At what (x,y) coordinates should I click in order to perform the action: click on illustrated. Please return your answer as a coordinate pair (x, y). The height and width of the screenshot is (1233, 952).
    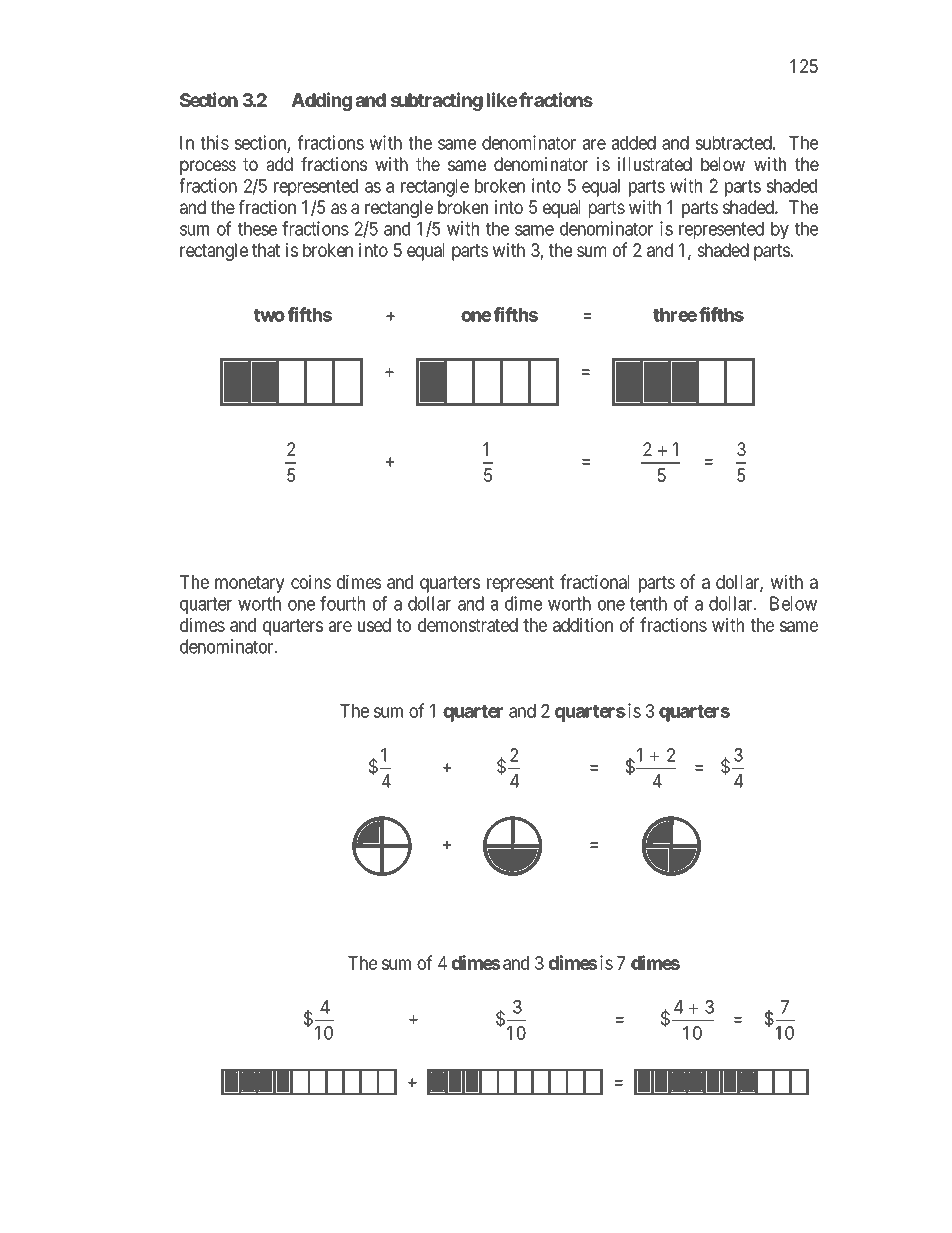
    Looking at the image, I should click on (655, 164).
